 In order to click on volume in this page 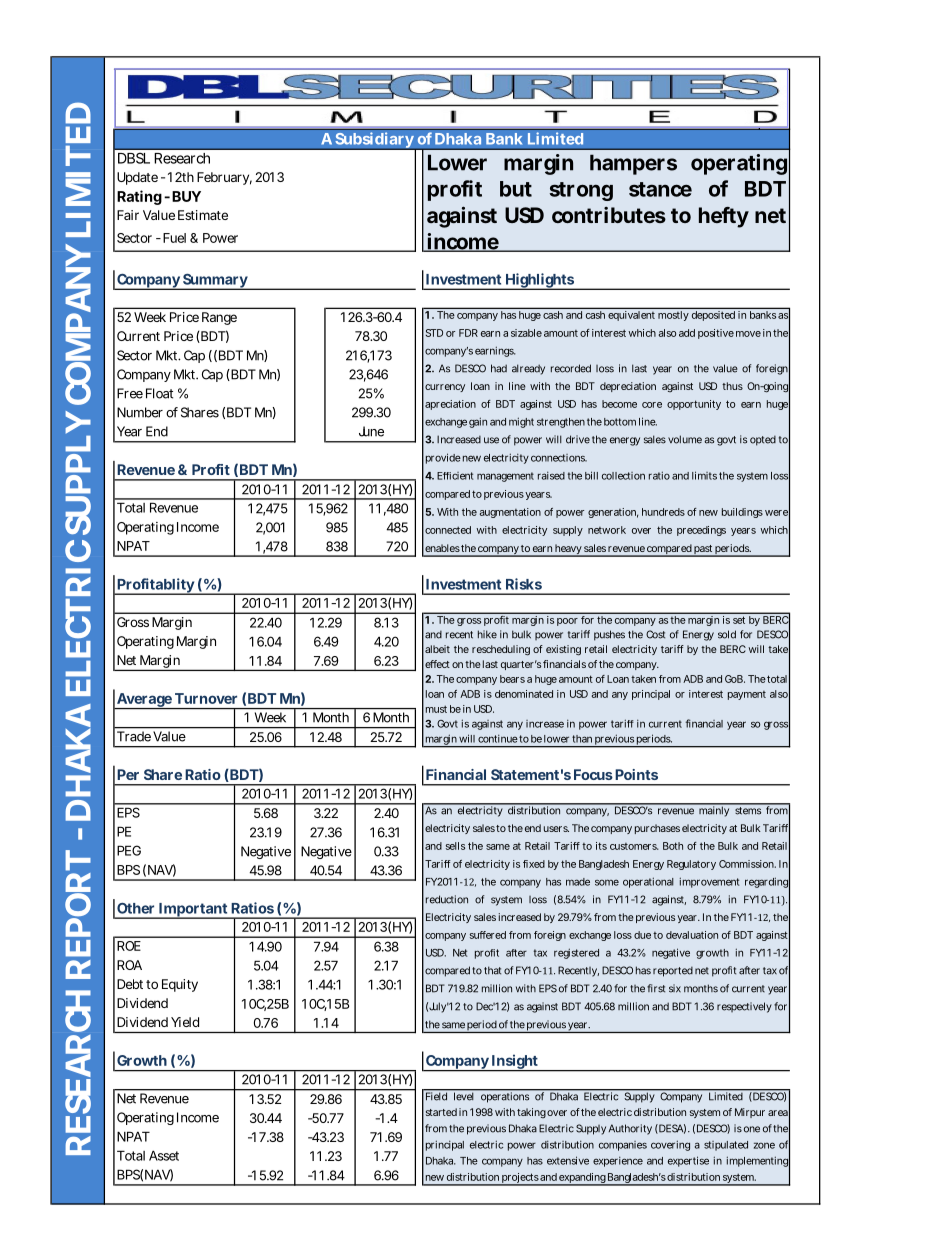, I will do `click(685, 439)`.
